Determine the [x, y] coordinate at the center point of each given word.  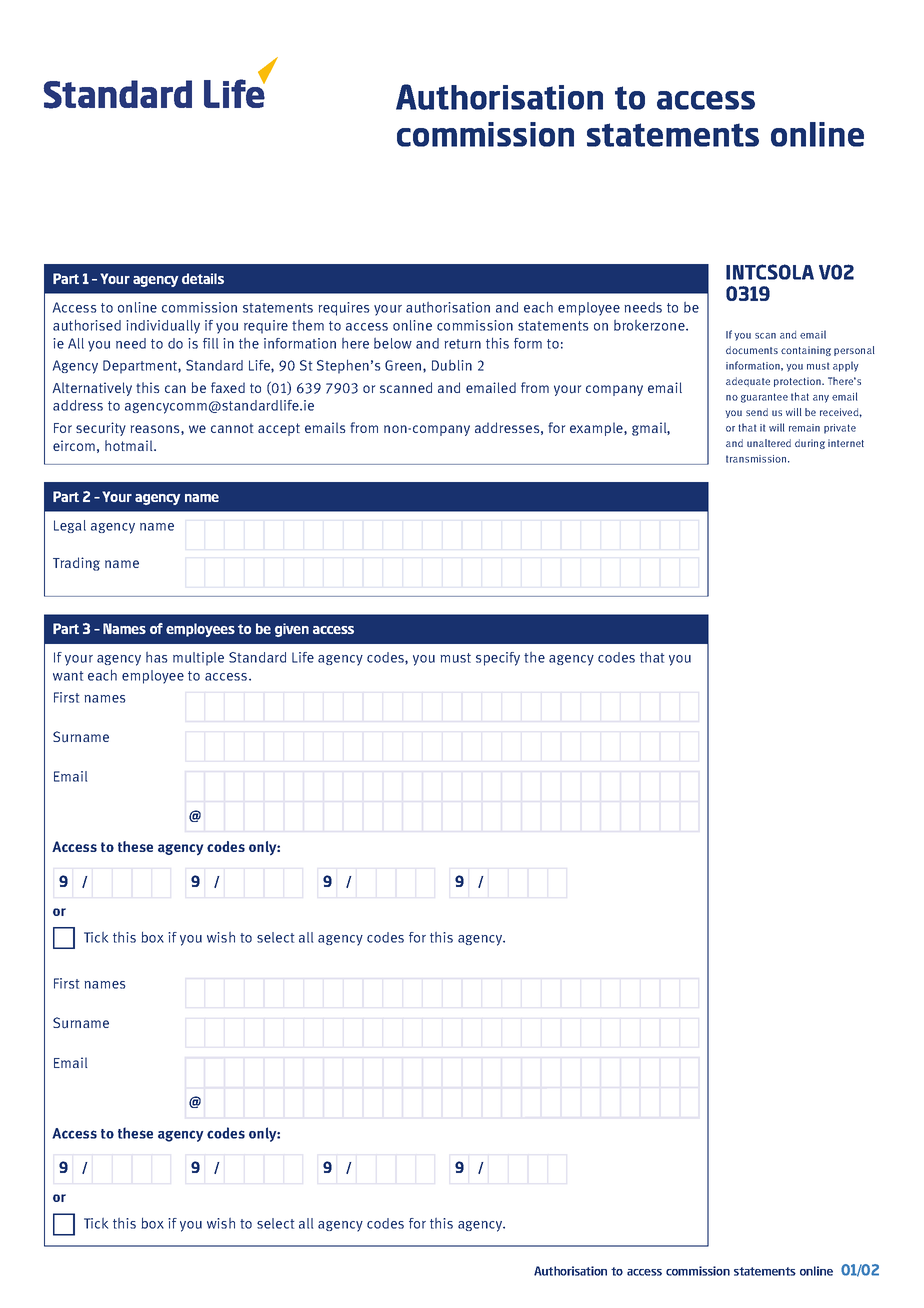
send [757, 412]
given [292, 630]
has [157, 657]
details [203, 278]
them [308, 325]
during [810, 444]
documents [752, 350]
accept [279, 429]
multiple [198, 659]
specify [498, 659]
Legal [70, 526]
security [101, 429]
